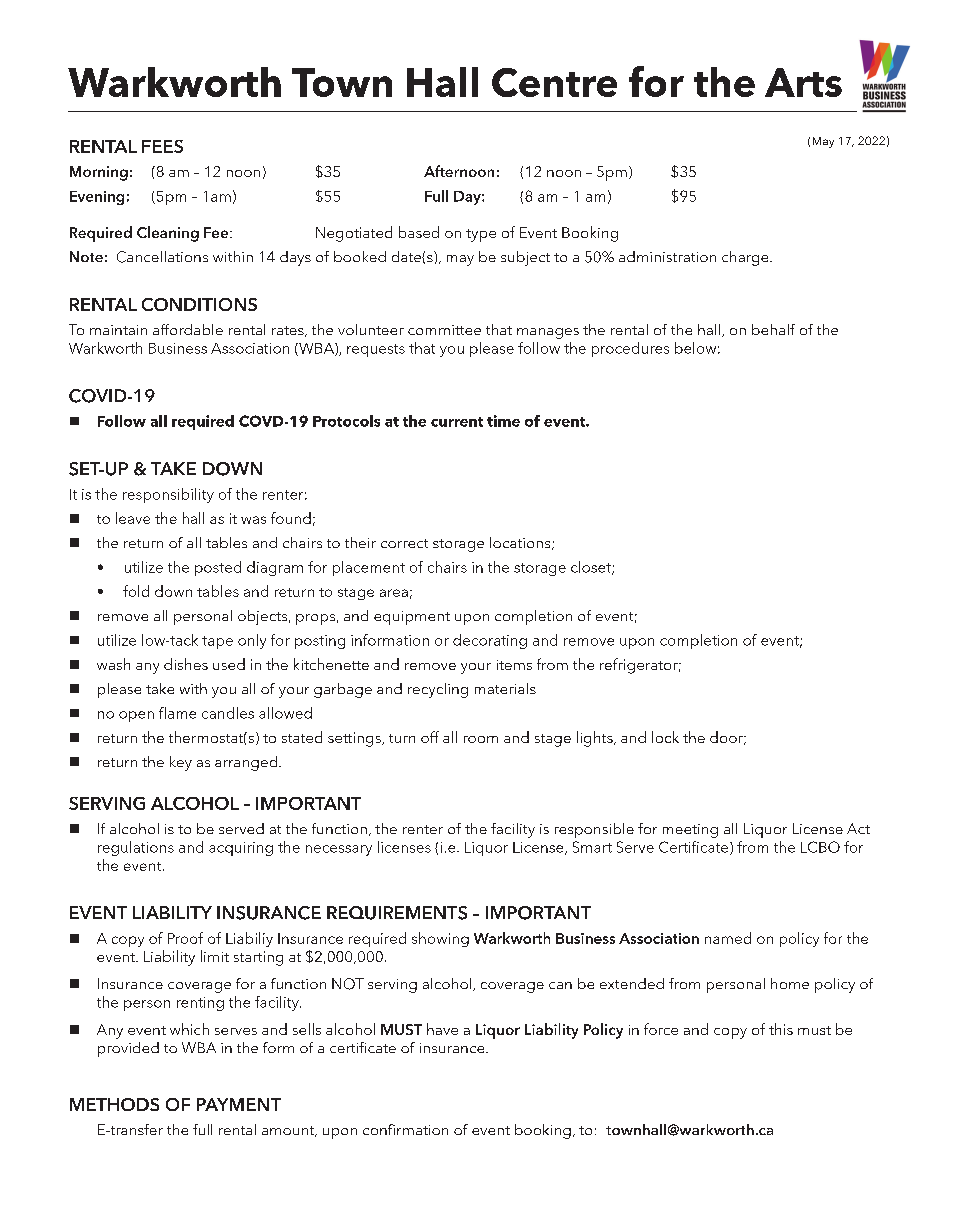 Image resolution: width=958 pixels, height=1232 pixels. Describe the element at coordinates (592, 568) in the document. I see `closet` at that location.
